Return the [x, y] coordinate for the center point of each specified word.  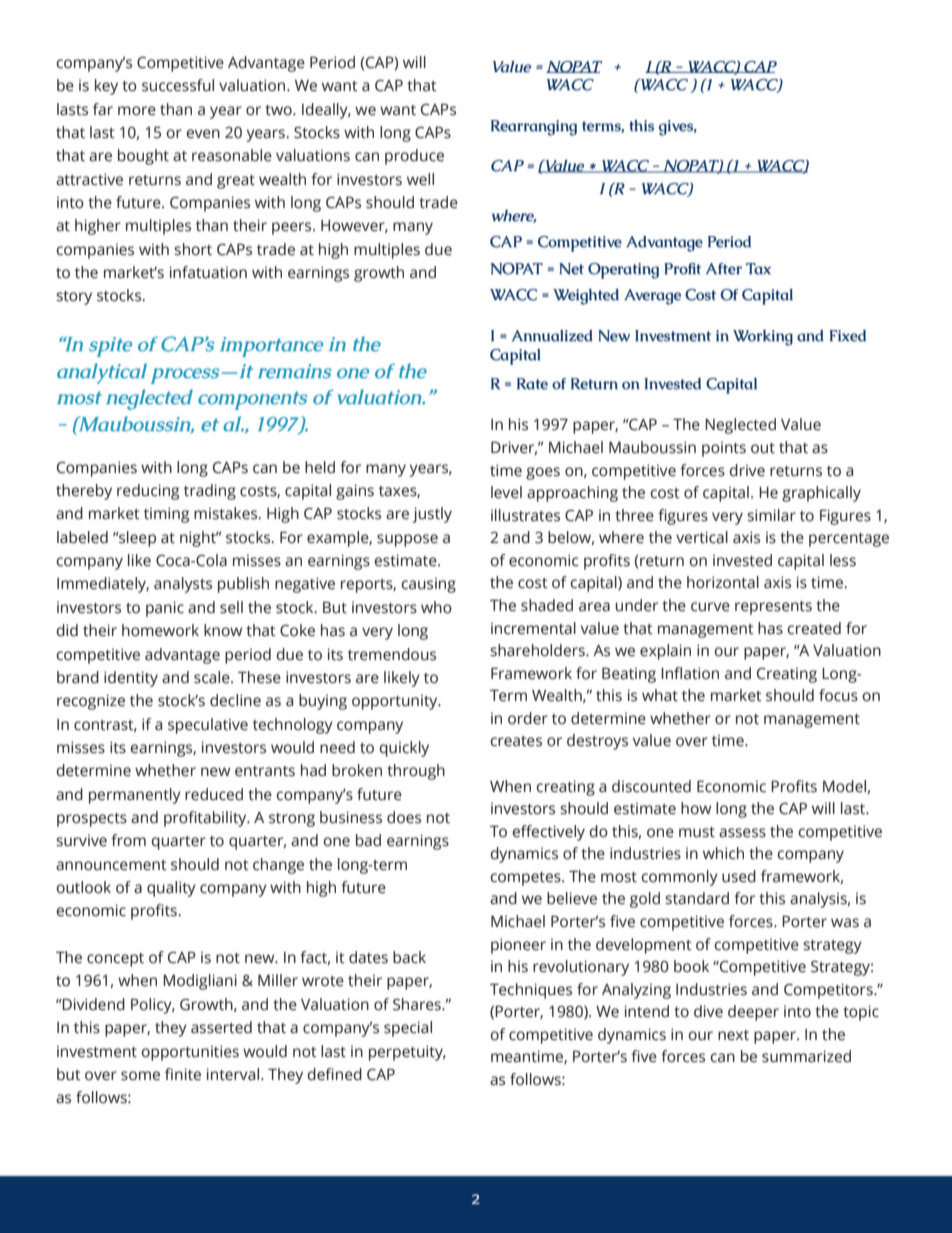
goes [543, 473]
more [137, 111]
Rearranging [534, 128]
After [724, 269]
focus [838, 695]
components [253, 400]
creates [516, 741]
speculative [208, 726]
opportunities [190, 1053]
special [408, 1029]
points [724, 449]
